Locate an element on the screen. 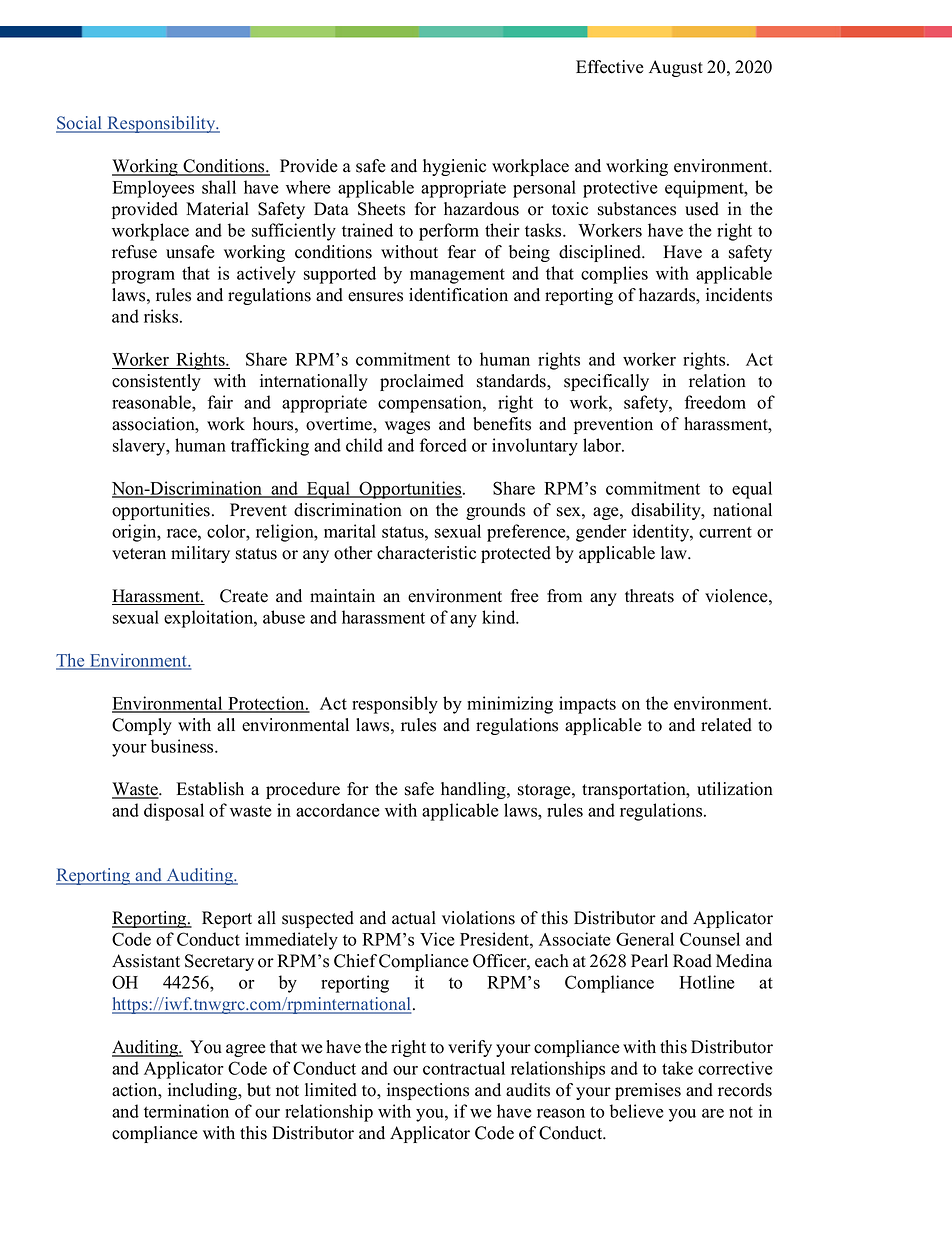  veteran is located at coordinates (139, 554).
